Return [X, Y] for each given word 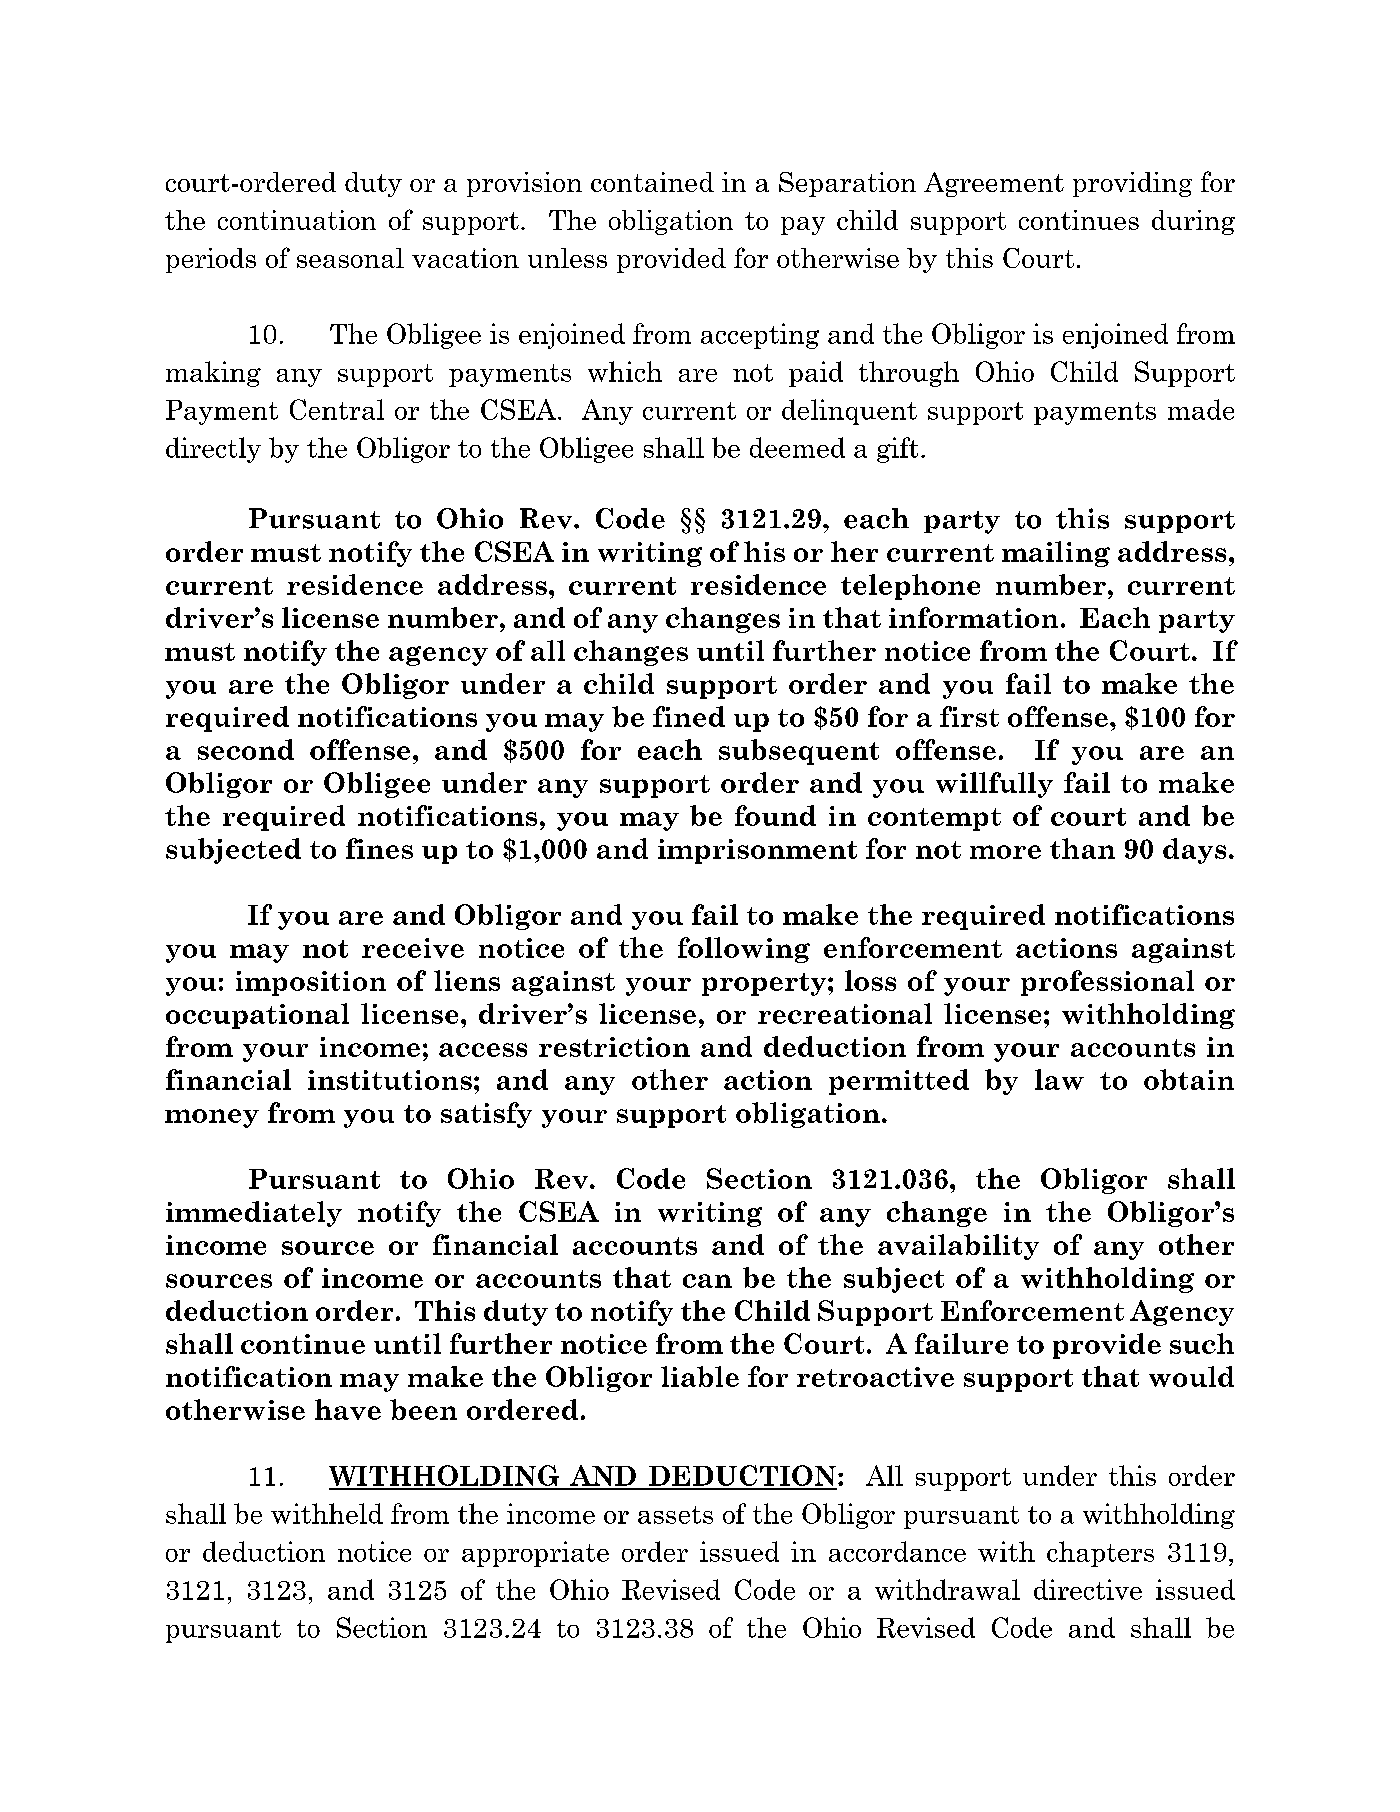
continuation [297, 220]
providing [1132, 184]
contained [652, 182]
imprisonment [757, 851]
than [1082, 848]
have [348, 1409]
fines [379, 848]
